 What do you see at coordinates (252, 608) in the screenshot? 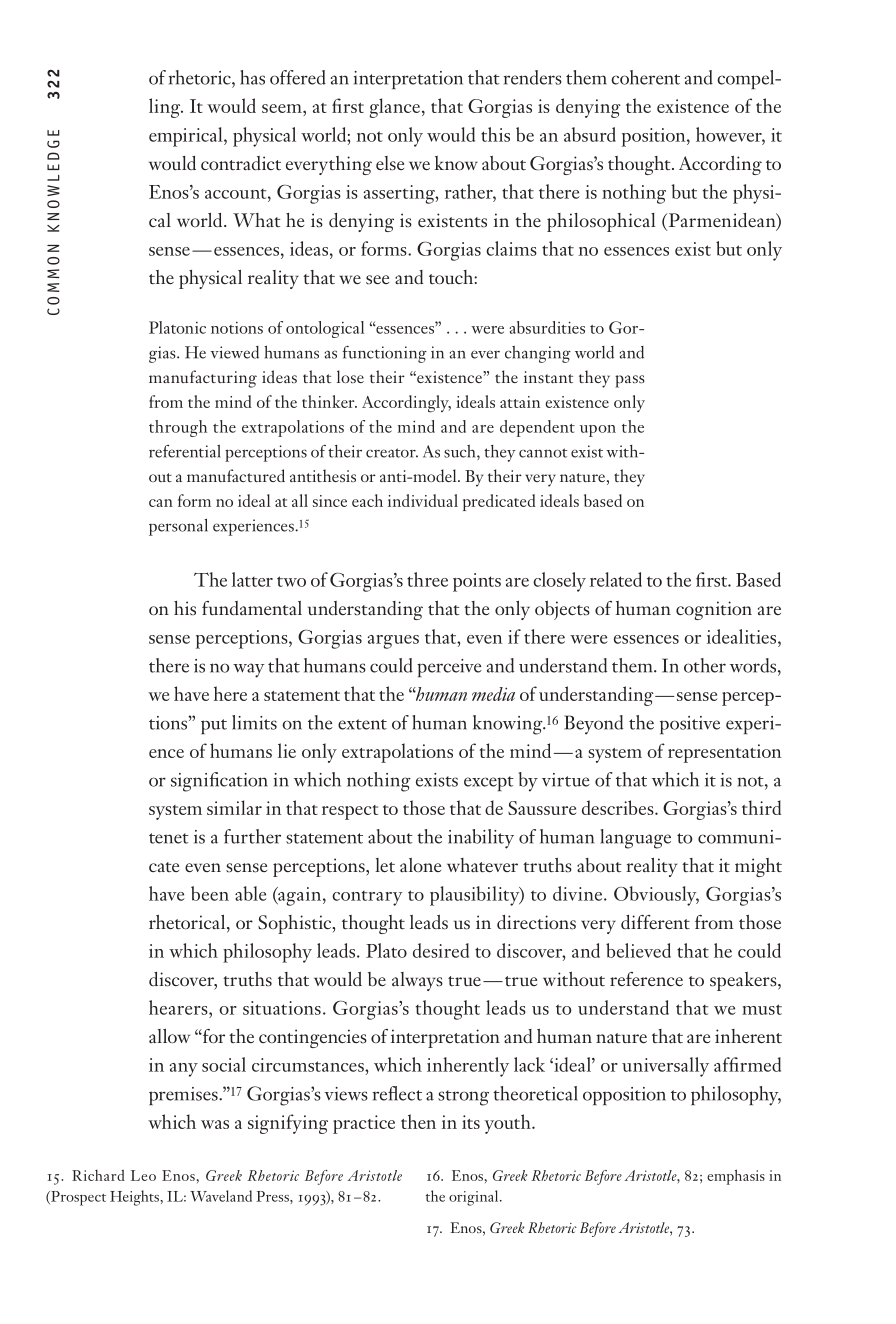
I see `fundamental` at bounding box center [252, 608].
